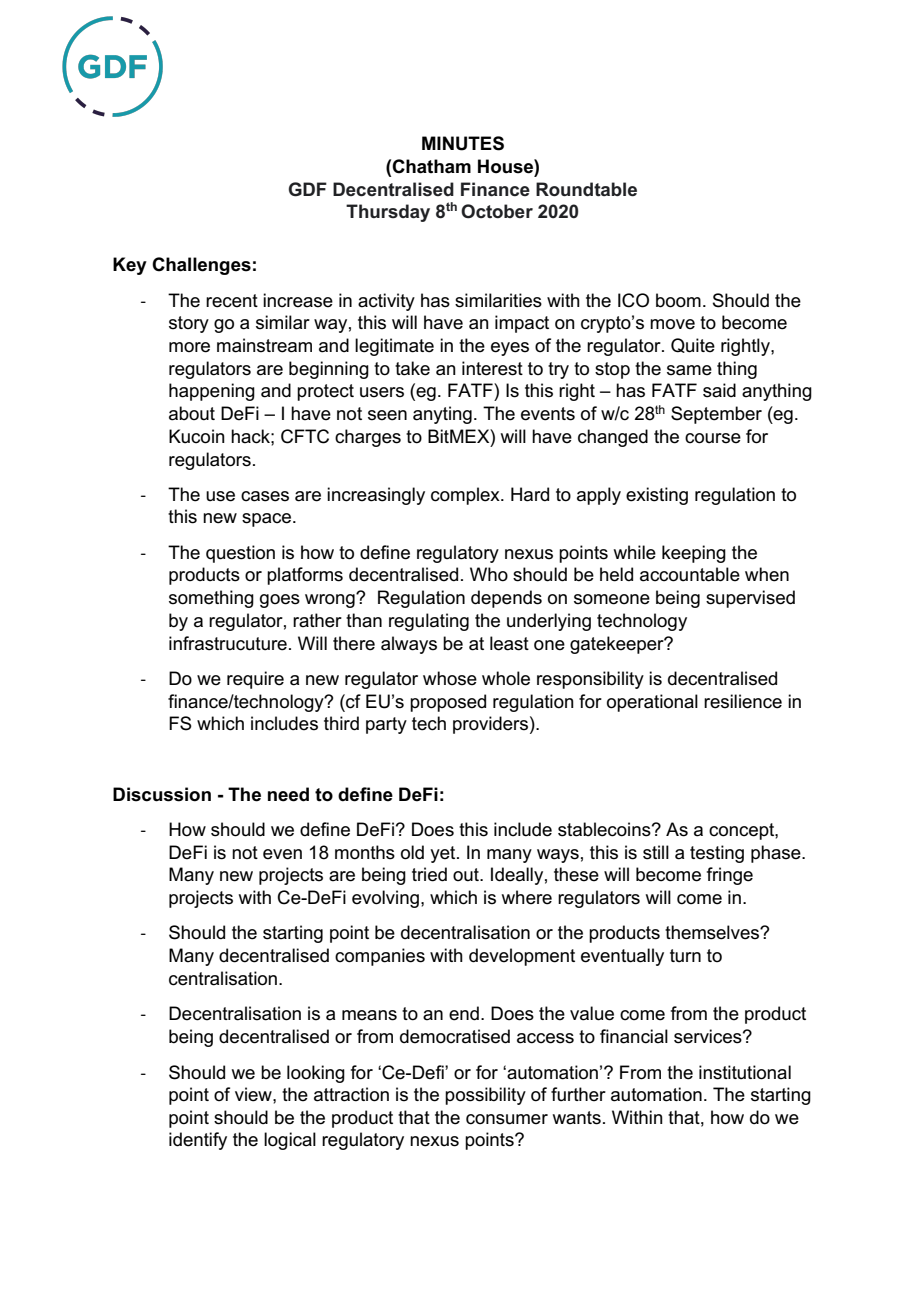  Describe the element at coordinates (463, 143) in the screenshot. I see `MINUTES` at that location.
